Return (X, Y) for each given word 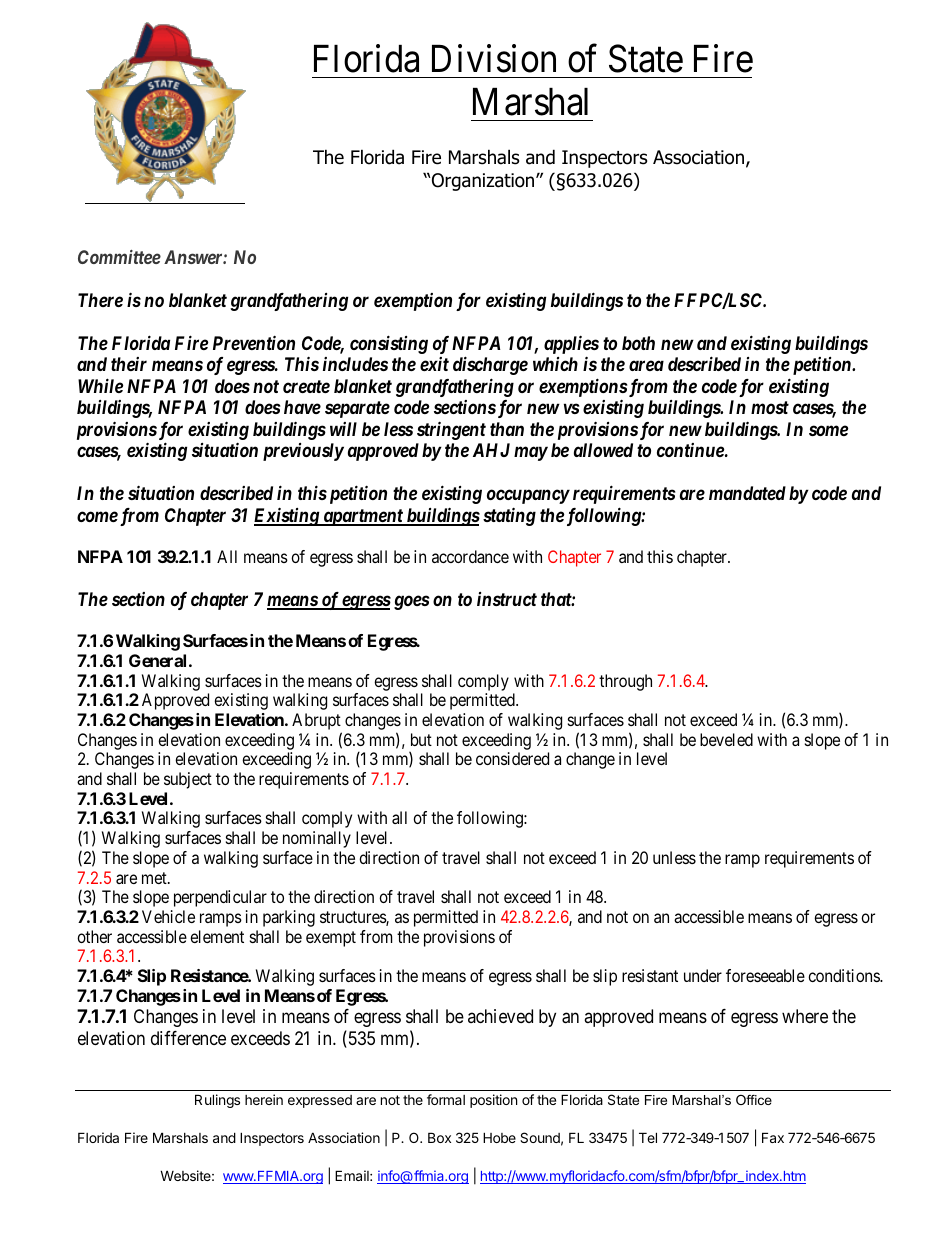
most (770, 407)
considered (512, 758)
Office (754, 1100)
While (100, 385)
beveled (726, 739)
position (493, 1101)
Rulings (217, 1101)
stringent (451, 430)
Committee (119, 257)
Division (494, 58)
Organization (483, 182)
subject (188, 780)
